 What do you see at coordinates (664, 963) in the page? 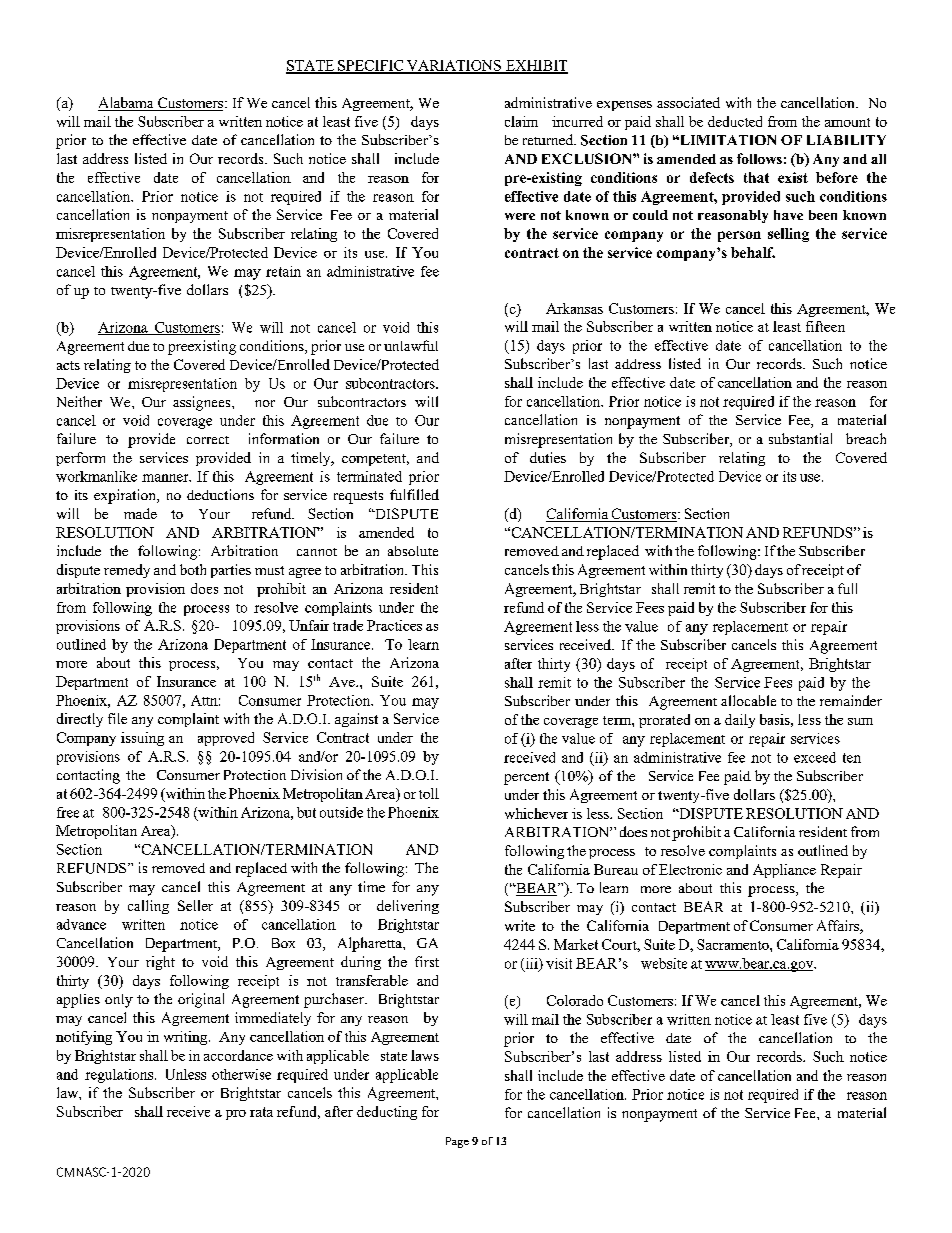
I see `website` at bounding box center [664, 963].
